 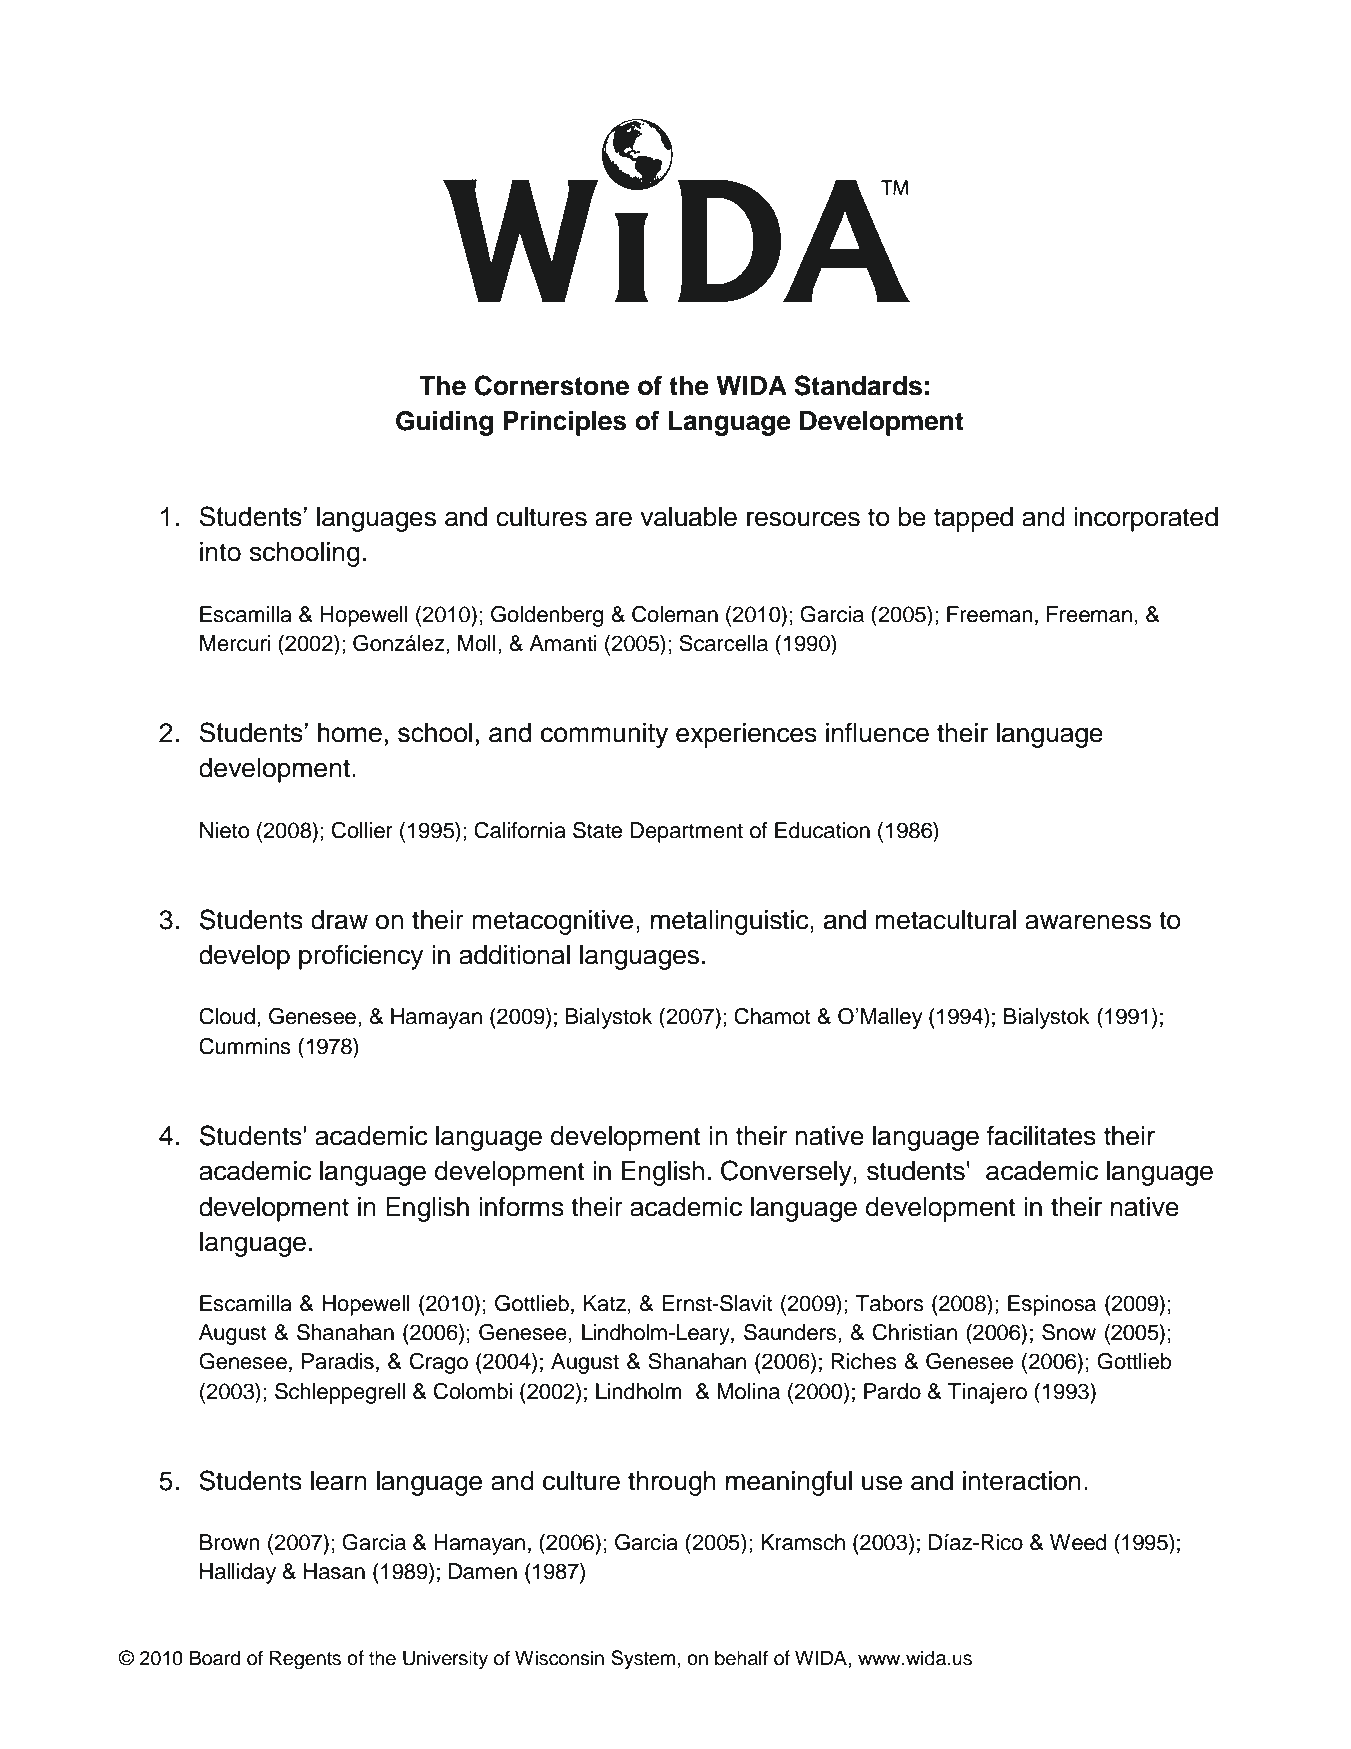 What do you see at coordinates (521, 1206) in the document?
I see `informs` at bounding box center [521, 1206].
